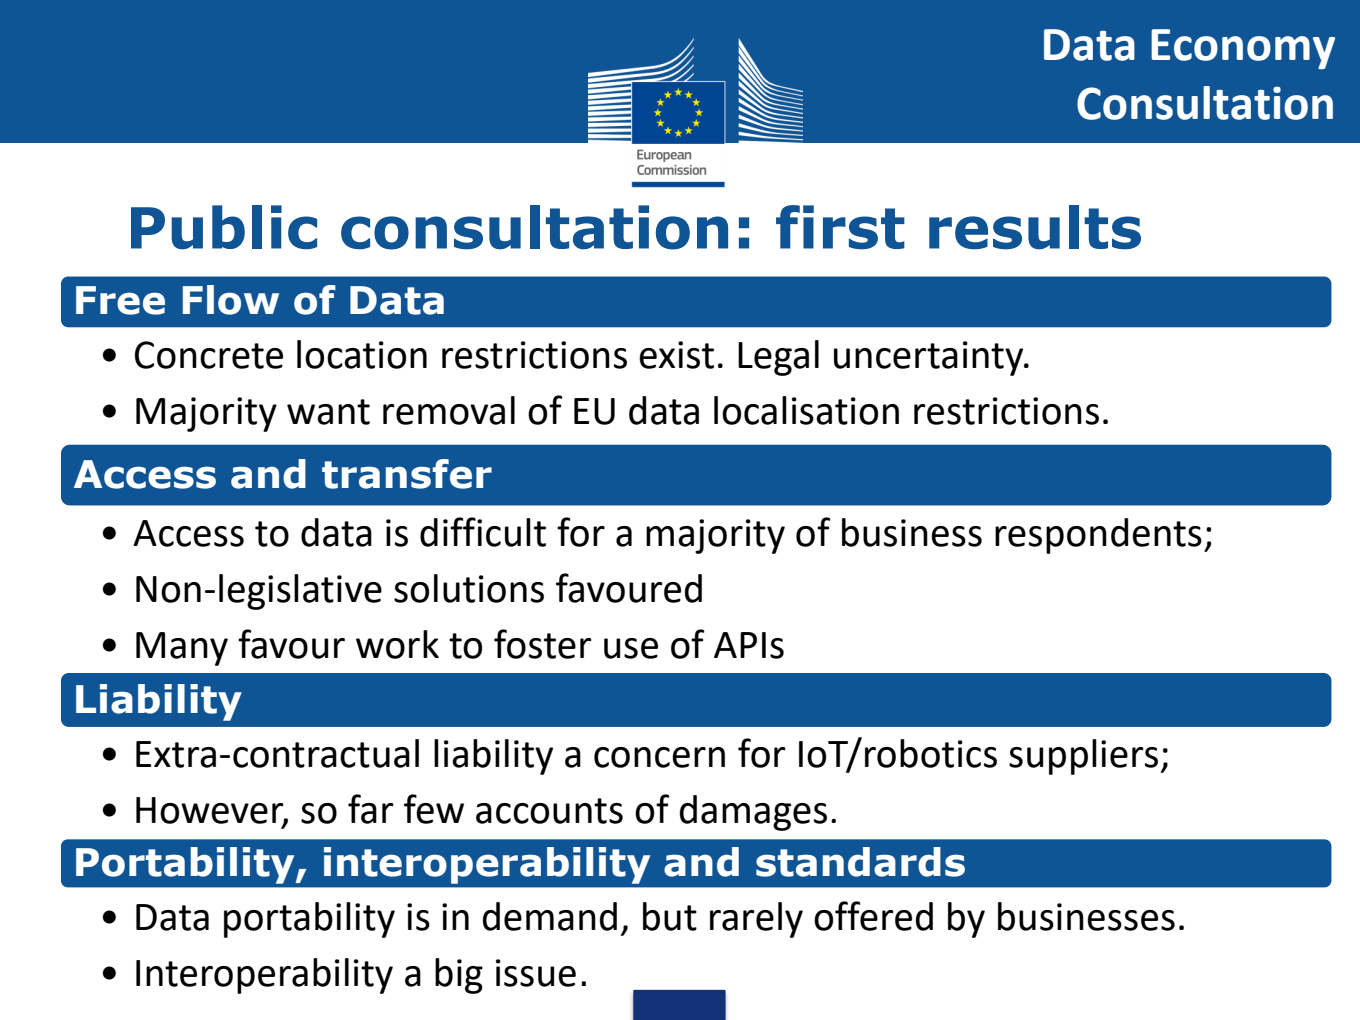 This document has width=1360, height=1020. I want to click on offered, so click(873, 916).
